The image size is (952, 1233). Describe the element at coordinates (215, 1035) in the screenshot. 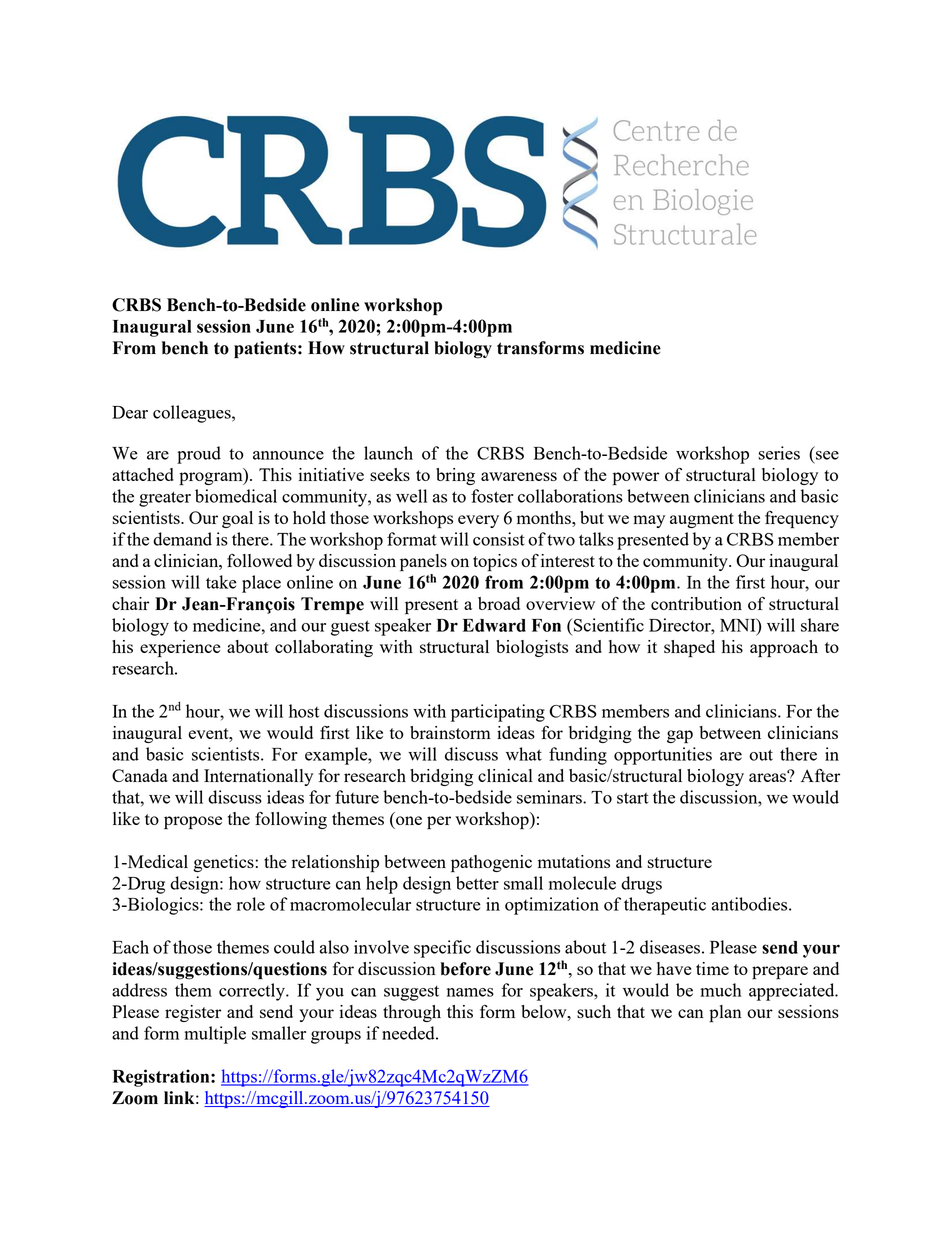

I see `multiple` at that location.
